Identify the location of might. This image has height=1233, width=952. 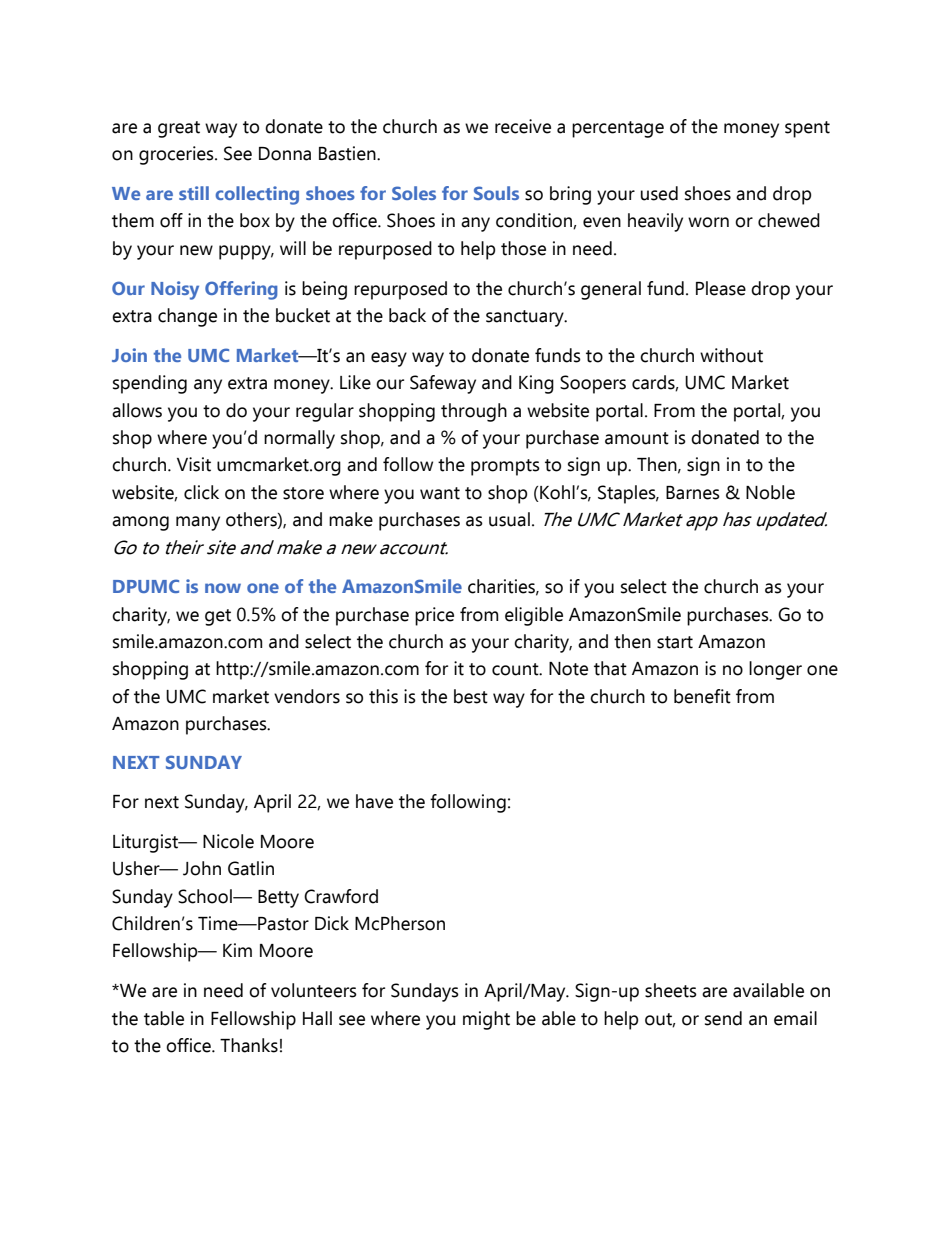
(486, 1020).
